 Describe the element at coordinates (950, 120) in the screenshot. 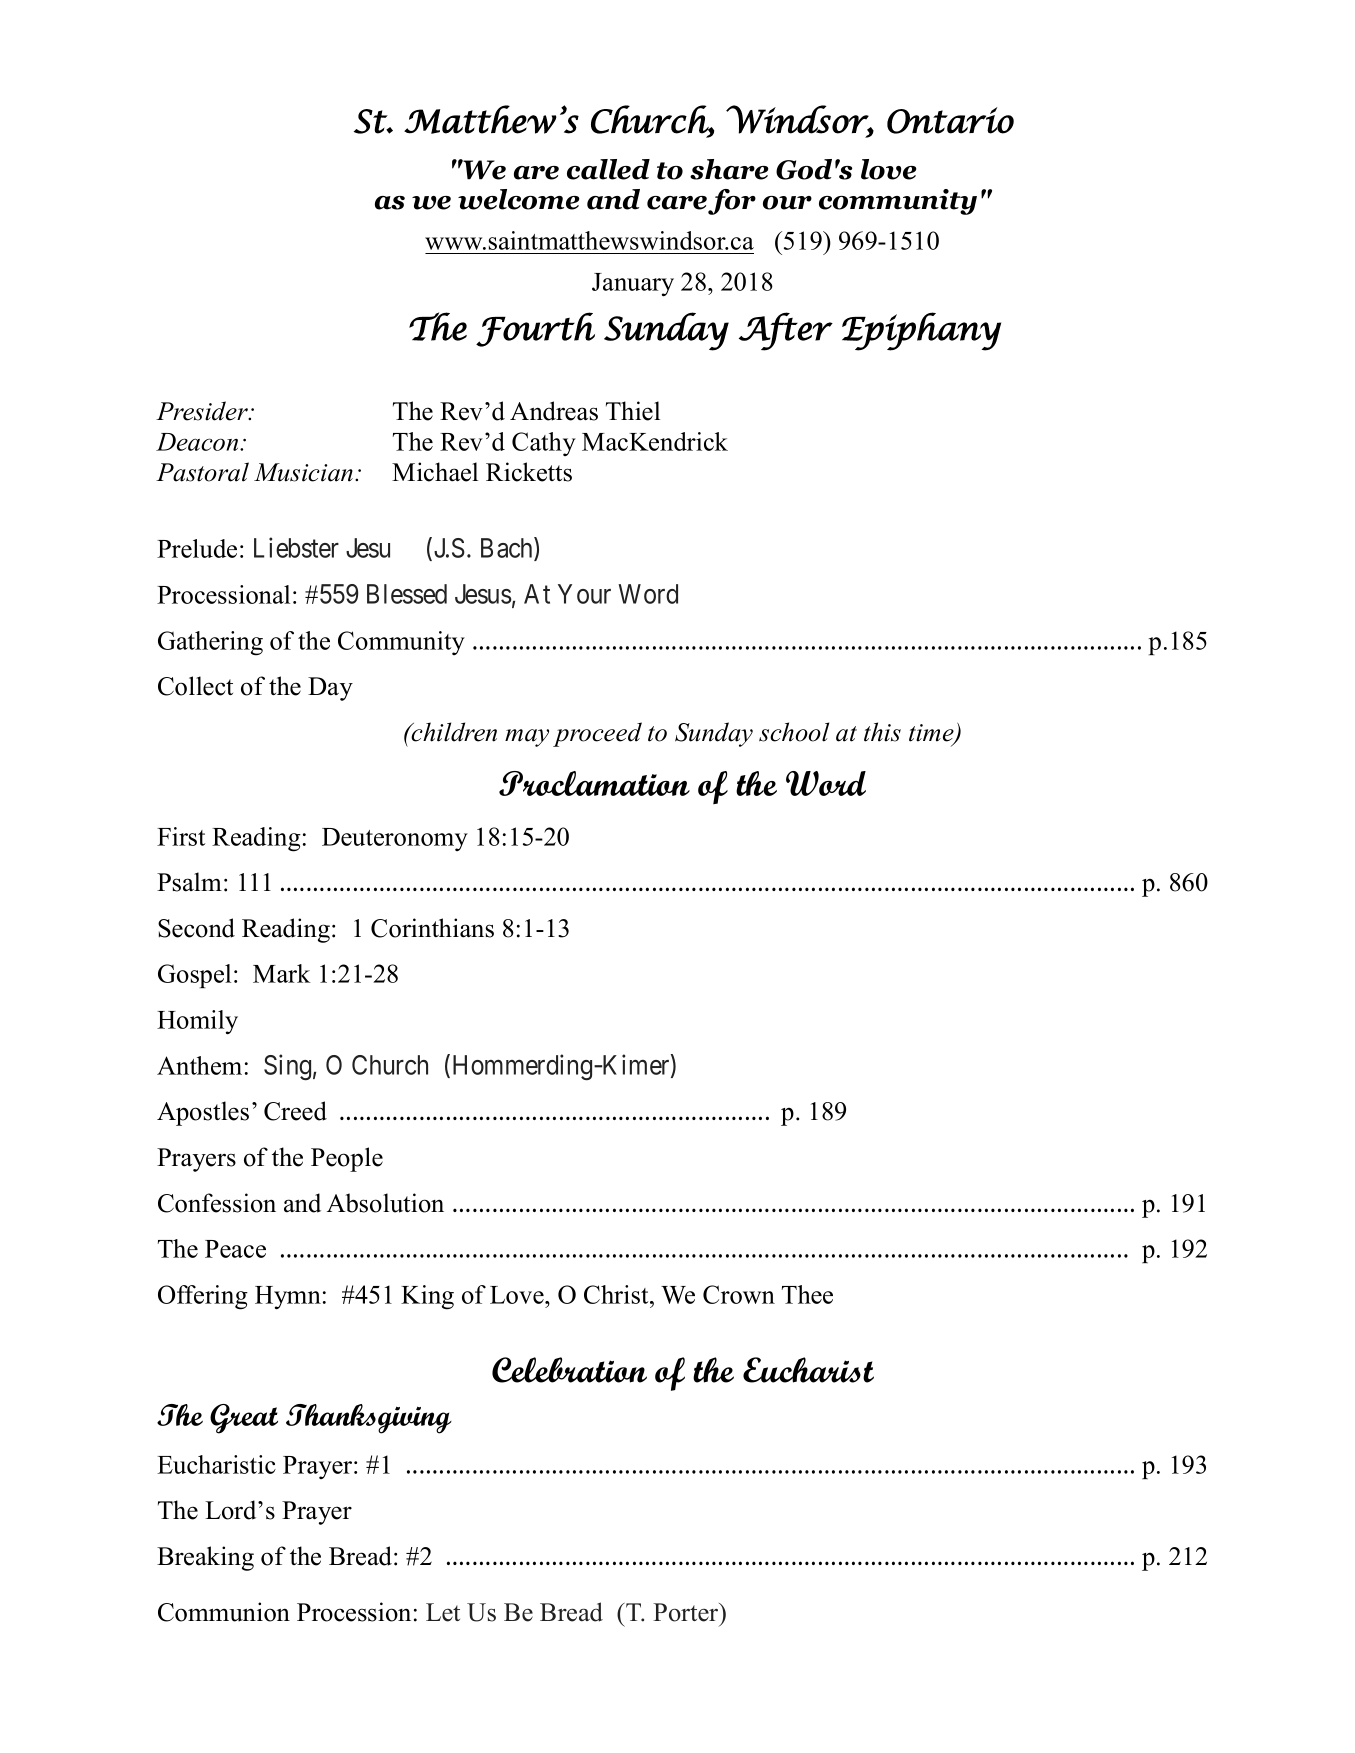

I see `Ontario` at that location.
